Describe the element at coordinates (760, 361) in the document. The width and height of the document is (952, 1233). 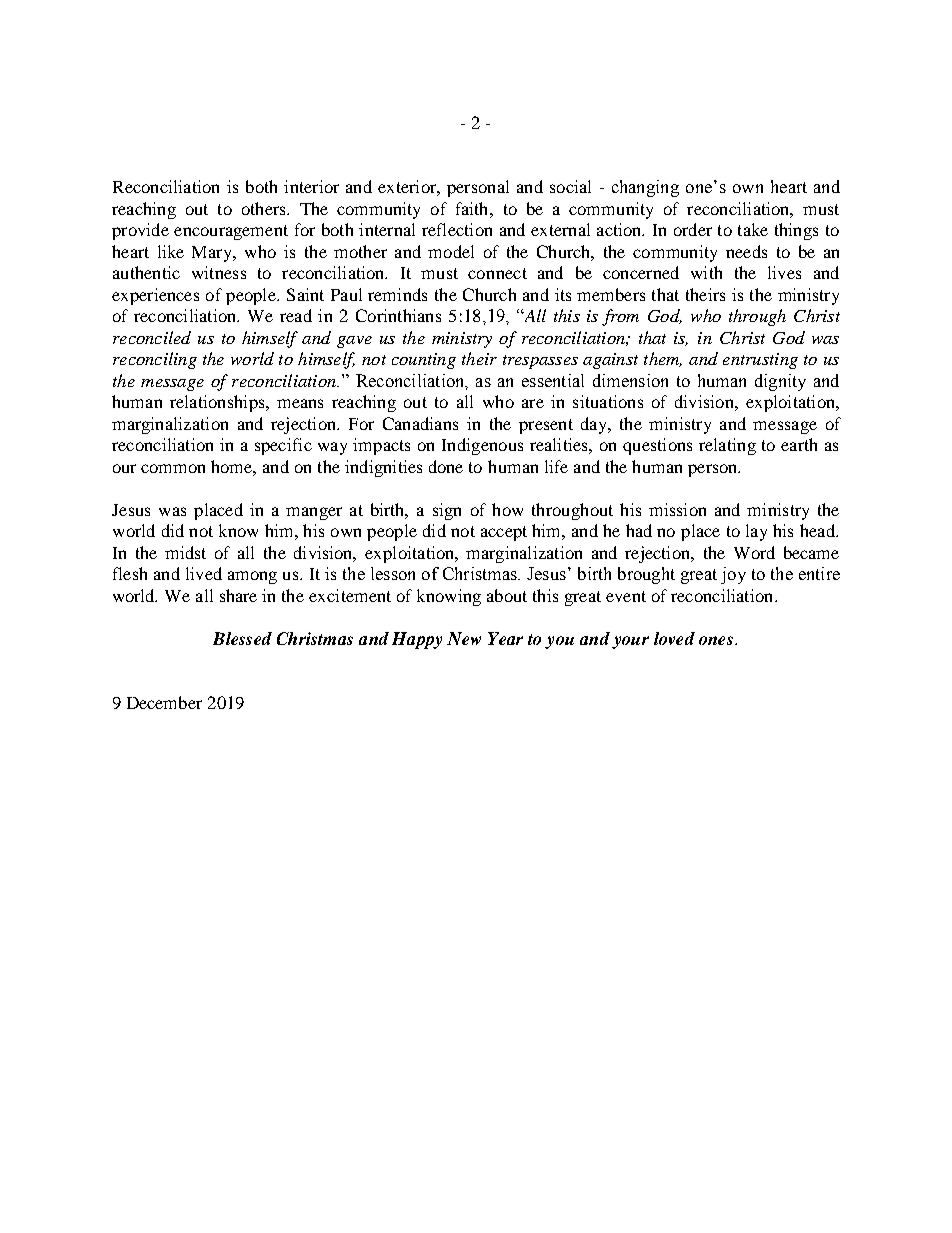
I see `entrusting` at that location.
